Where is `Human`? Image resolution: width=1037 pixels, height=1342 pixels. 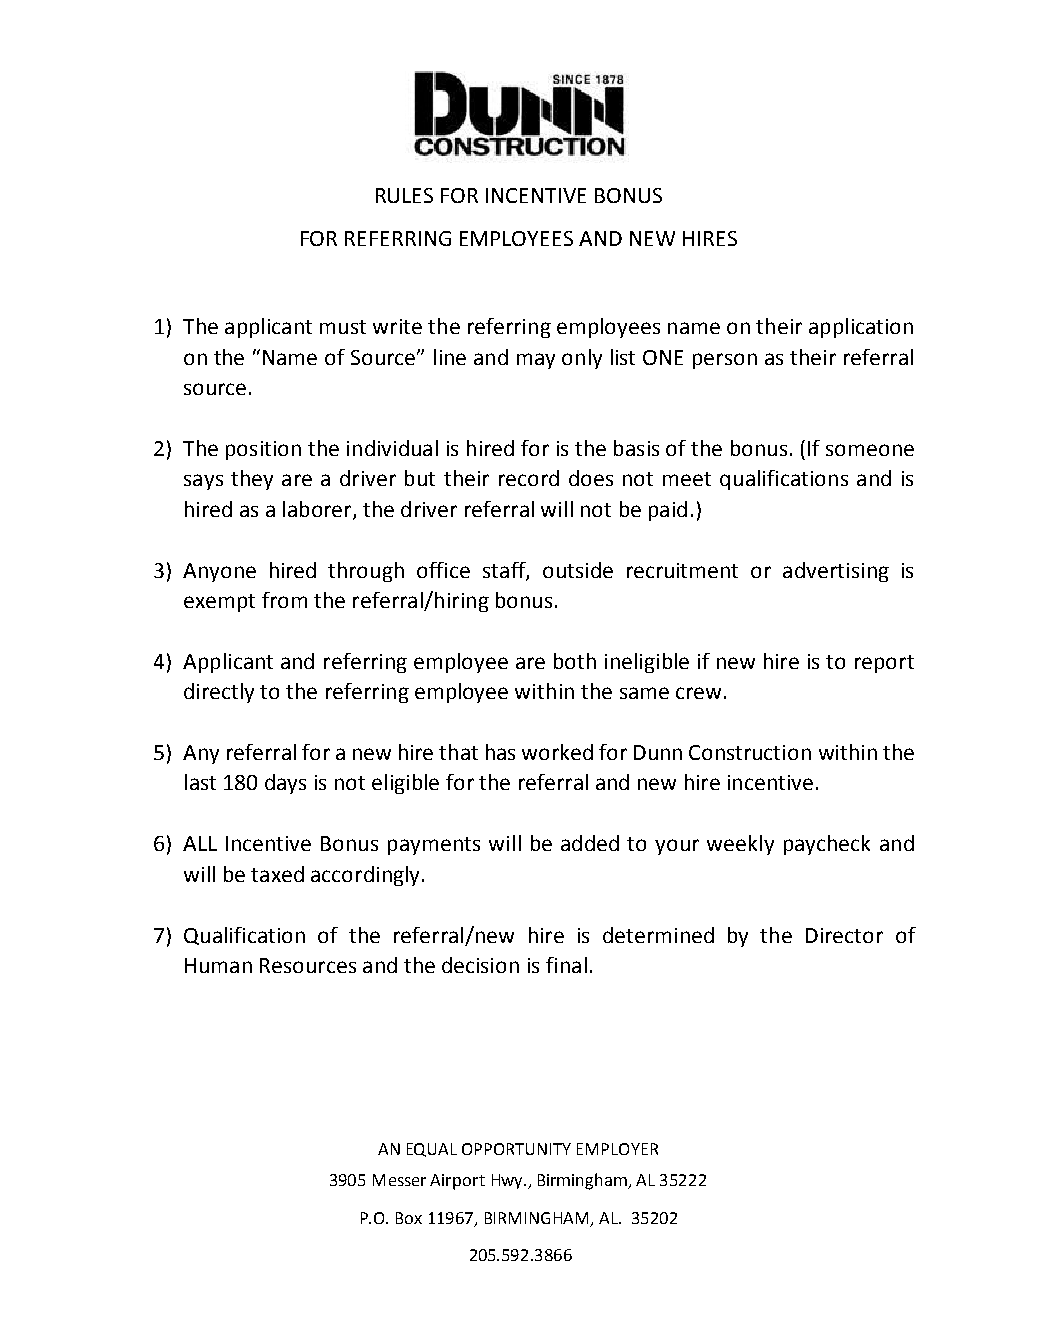 Human is located at coordinates (218, 965).
